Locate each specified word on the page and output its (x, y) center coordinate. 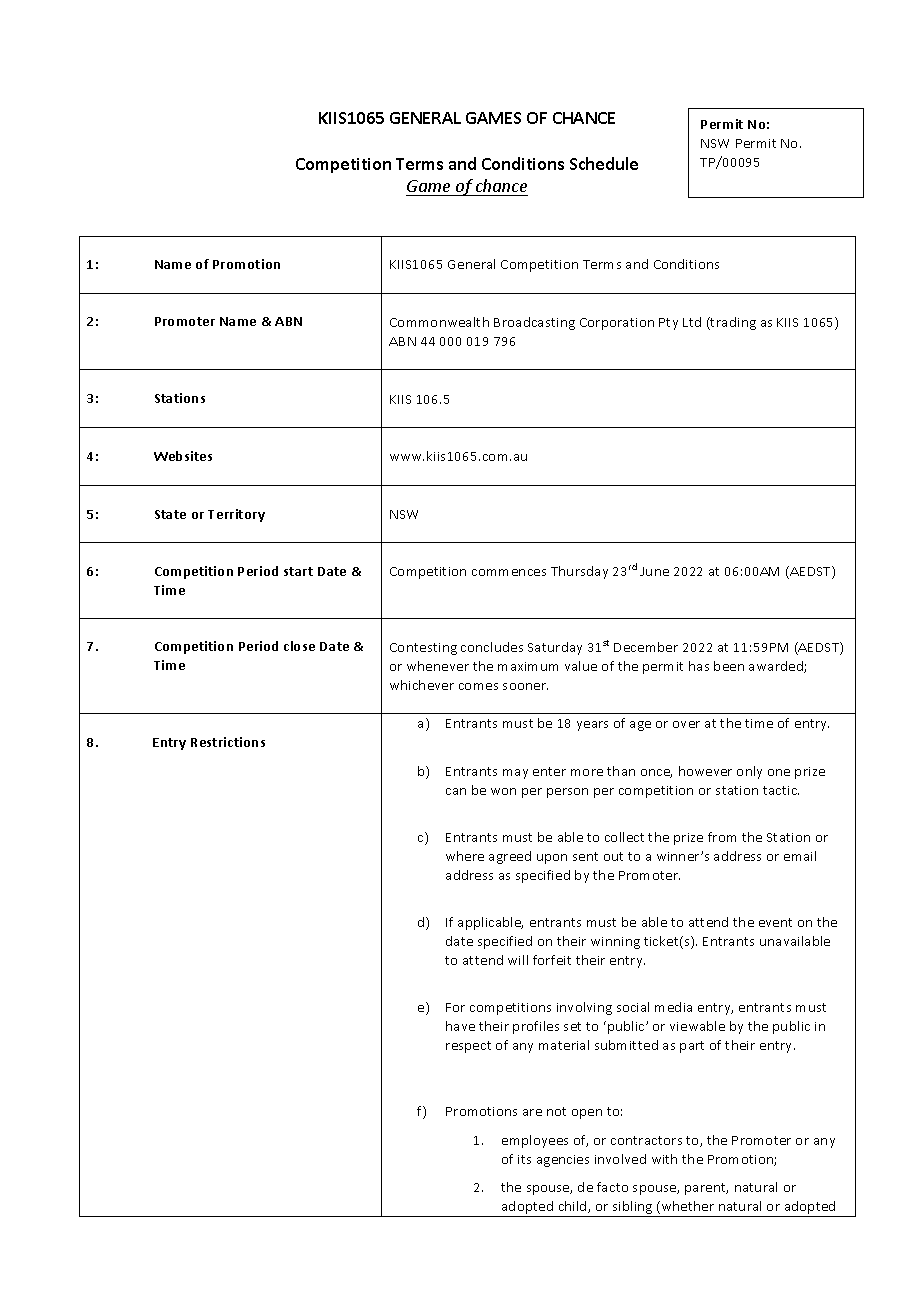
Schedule (604, 163)
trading (732, 323)
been (729, 666)
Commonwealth (439, 322)
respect (468, 1047)
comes (478, 686)
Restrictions (228, 742)
